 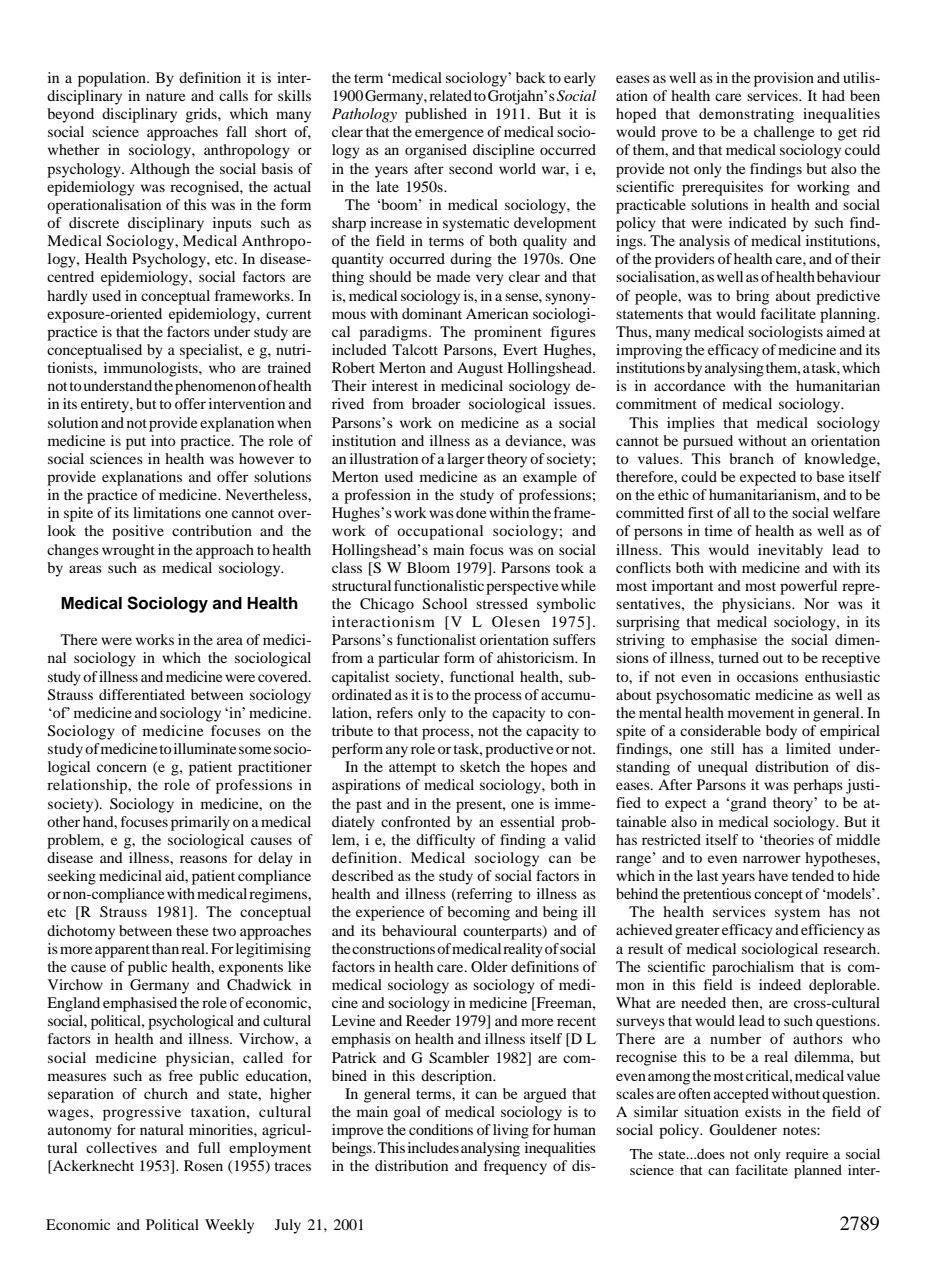 What do you see at coordinates (165, 96) in the screenshot?
I see `nature` at bounding box center [165, 96].
